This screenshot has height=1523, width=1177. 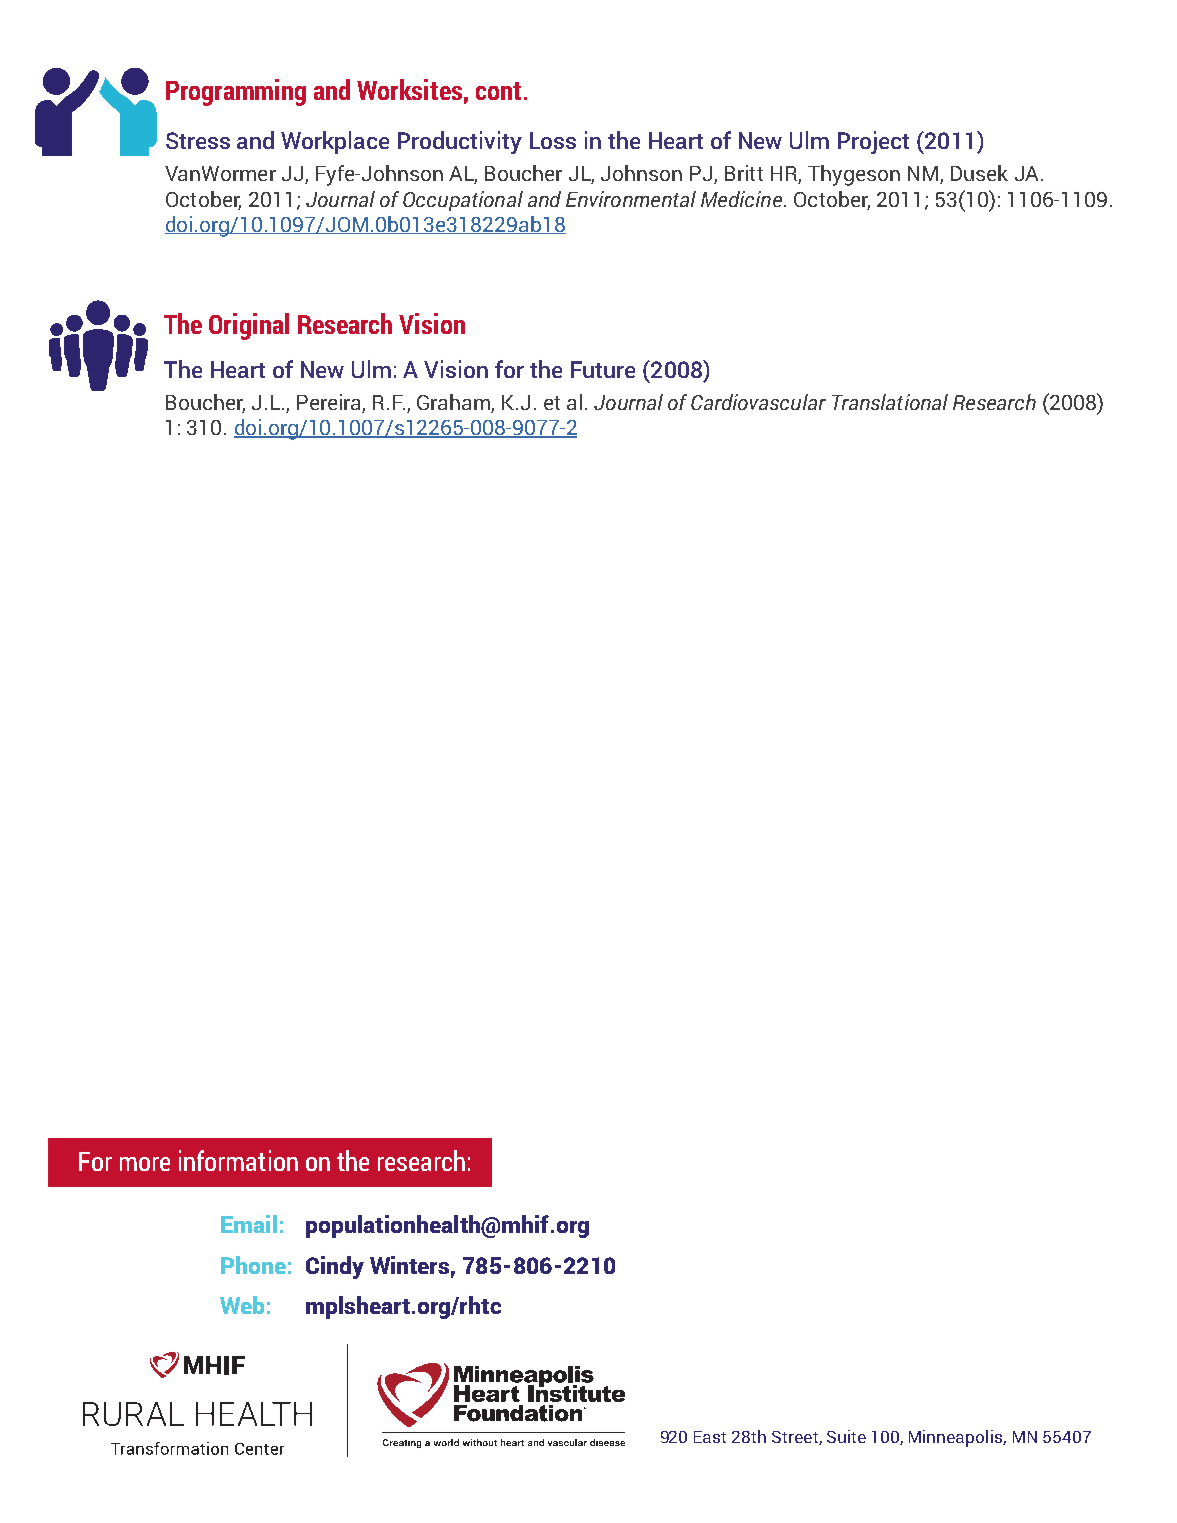 What do you see at coordinates (710, 1437) in the screenshot?
I see `East` at bounding box center [710, 1437].
